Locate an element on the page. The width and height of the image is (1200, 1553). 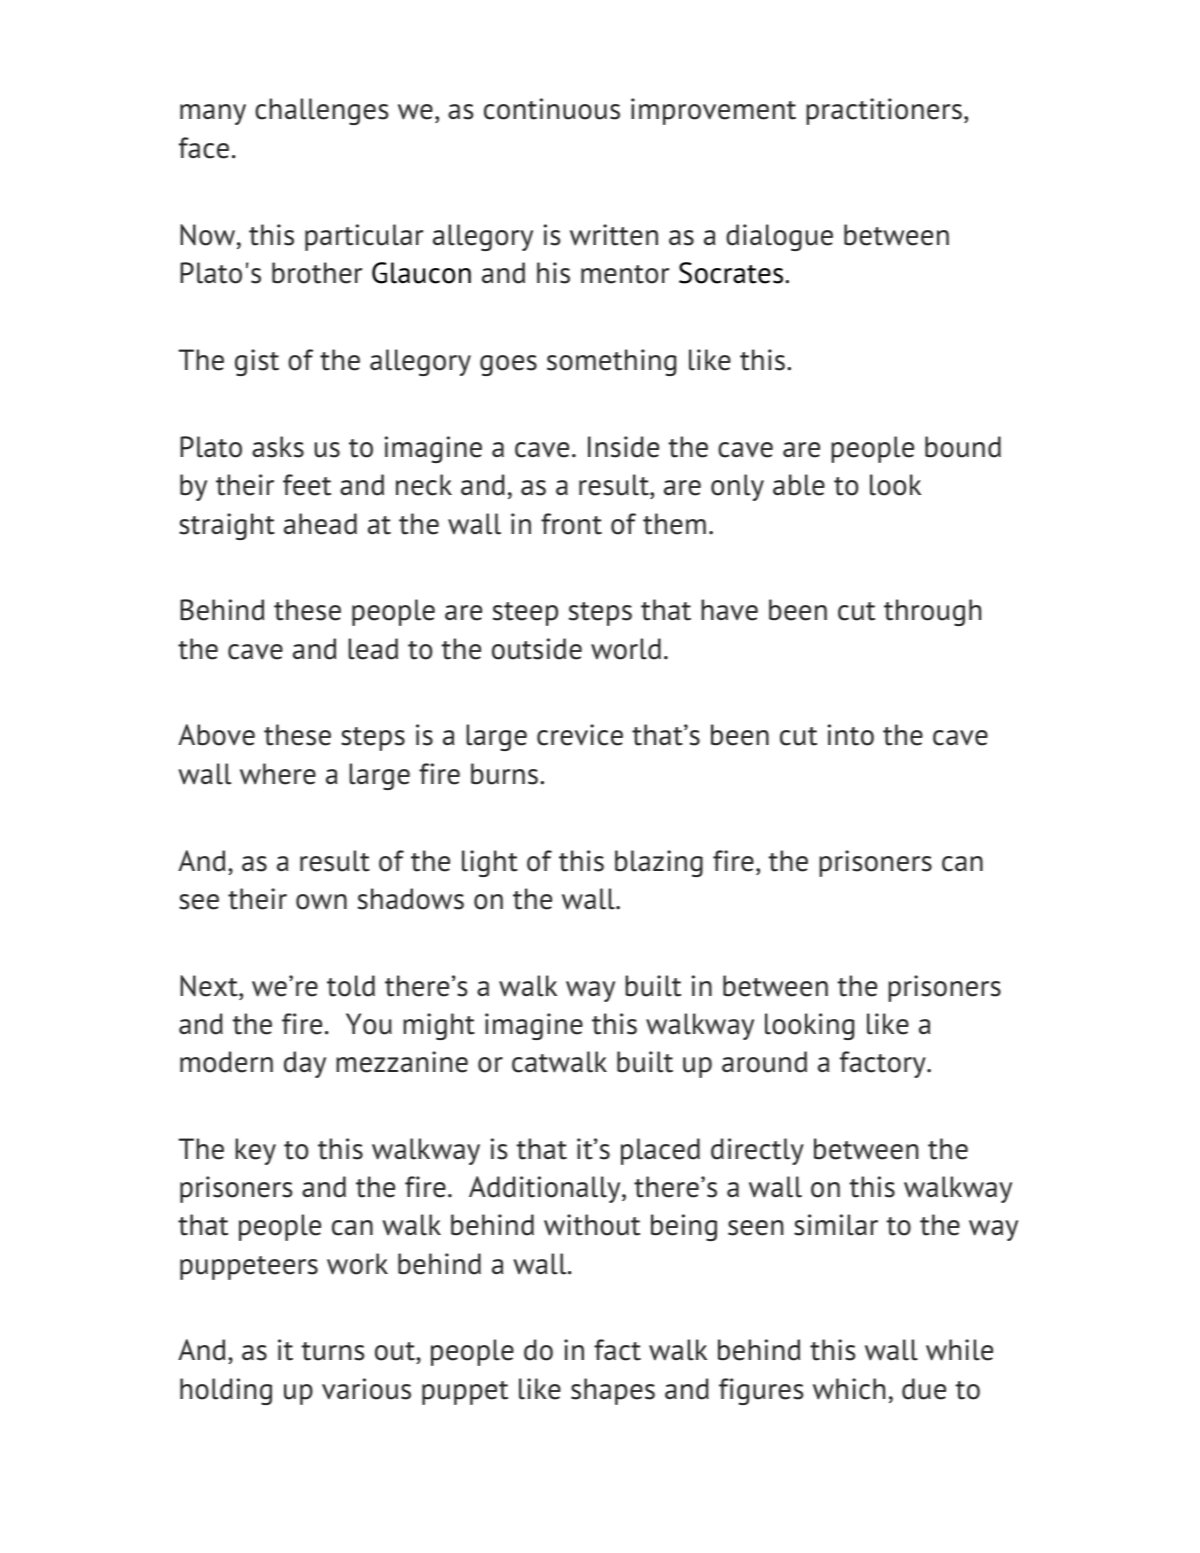
challenges is located at coordinates (321, 111).
